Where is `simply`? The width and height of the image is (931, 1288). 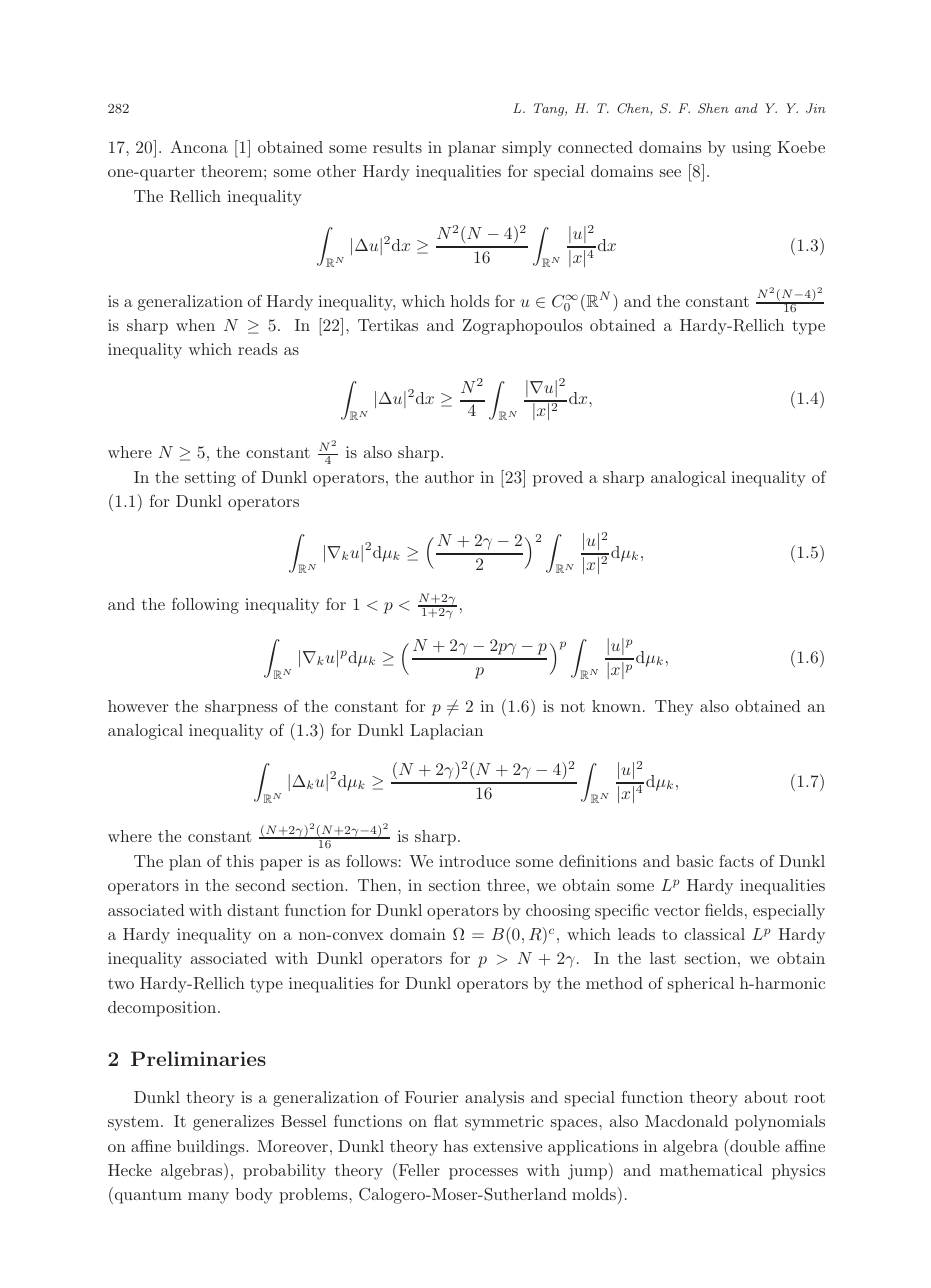 simply is located at coordinates (527, 149).
